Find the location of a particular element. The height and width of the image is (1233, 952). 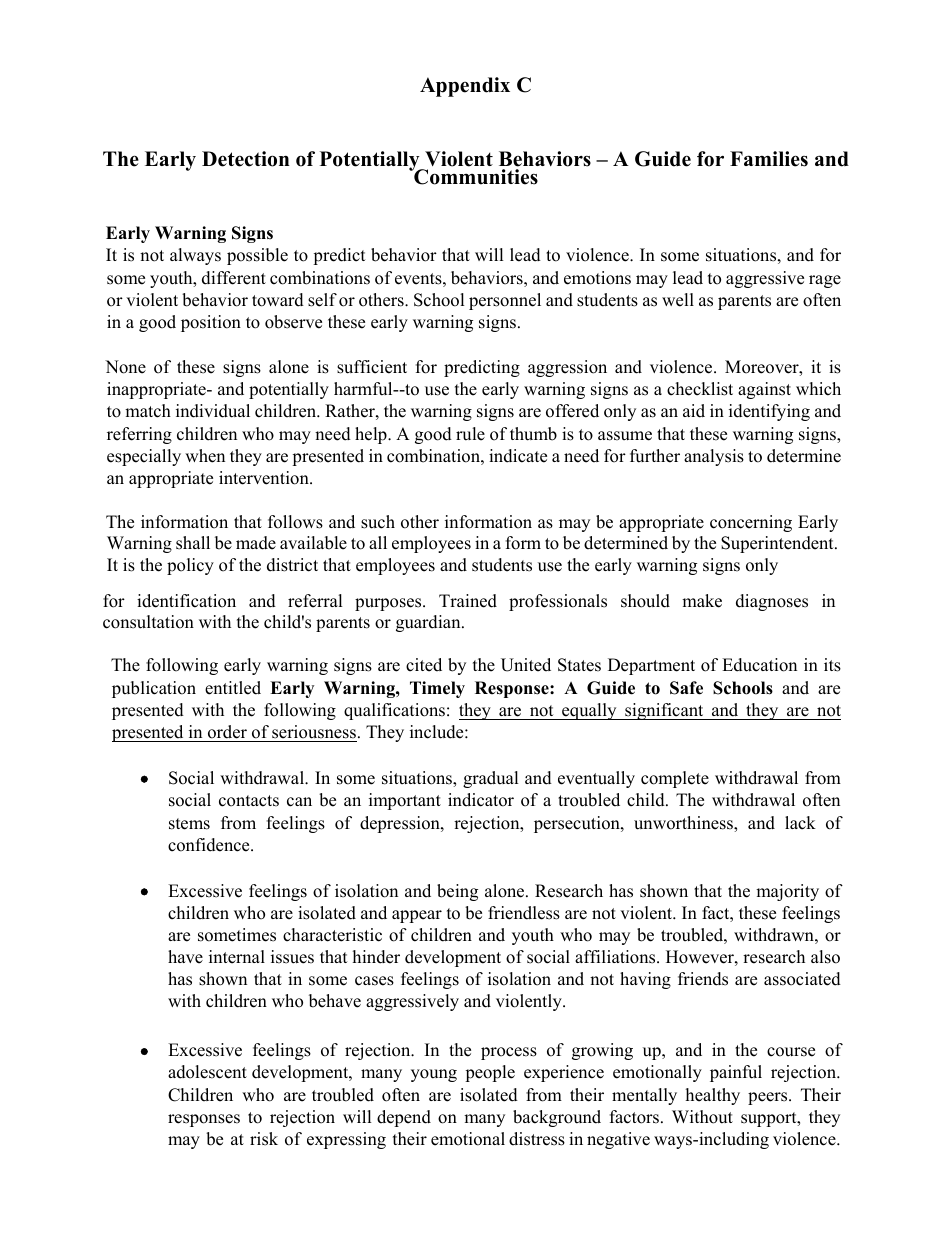

Trained is located at coordinates (468, 601).
